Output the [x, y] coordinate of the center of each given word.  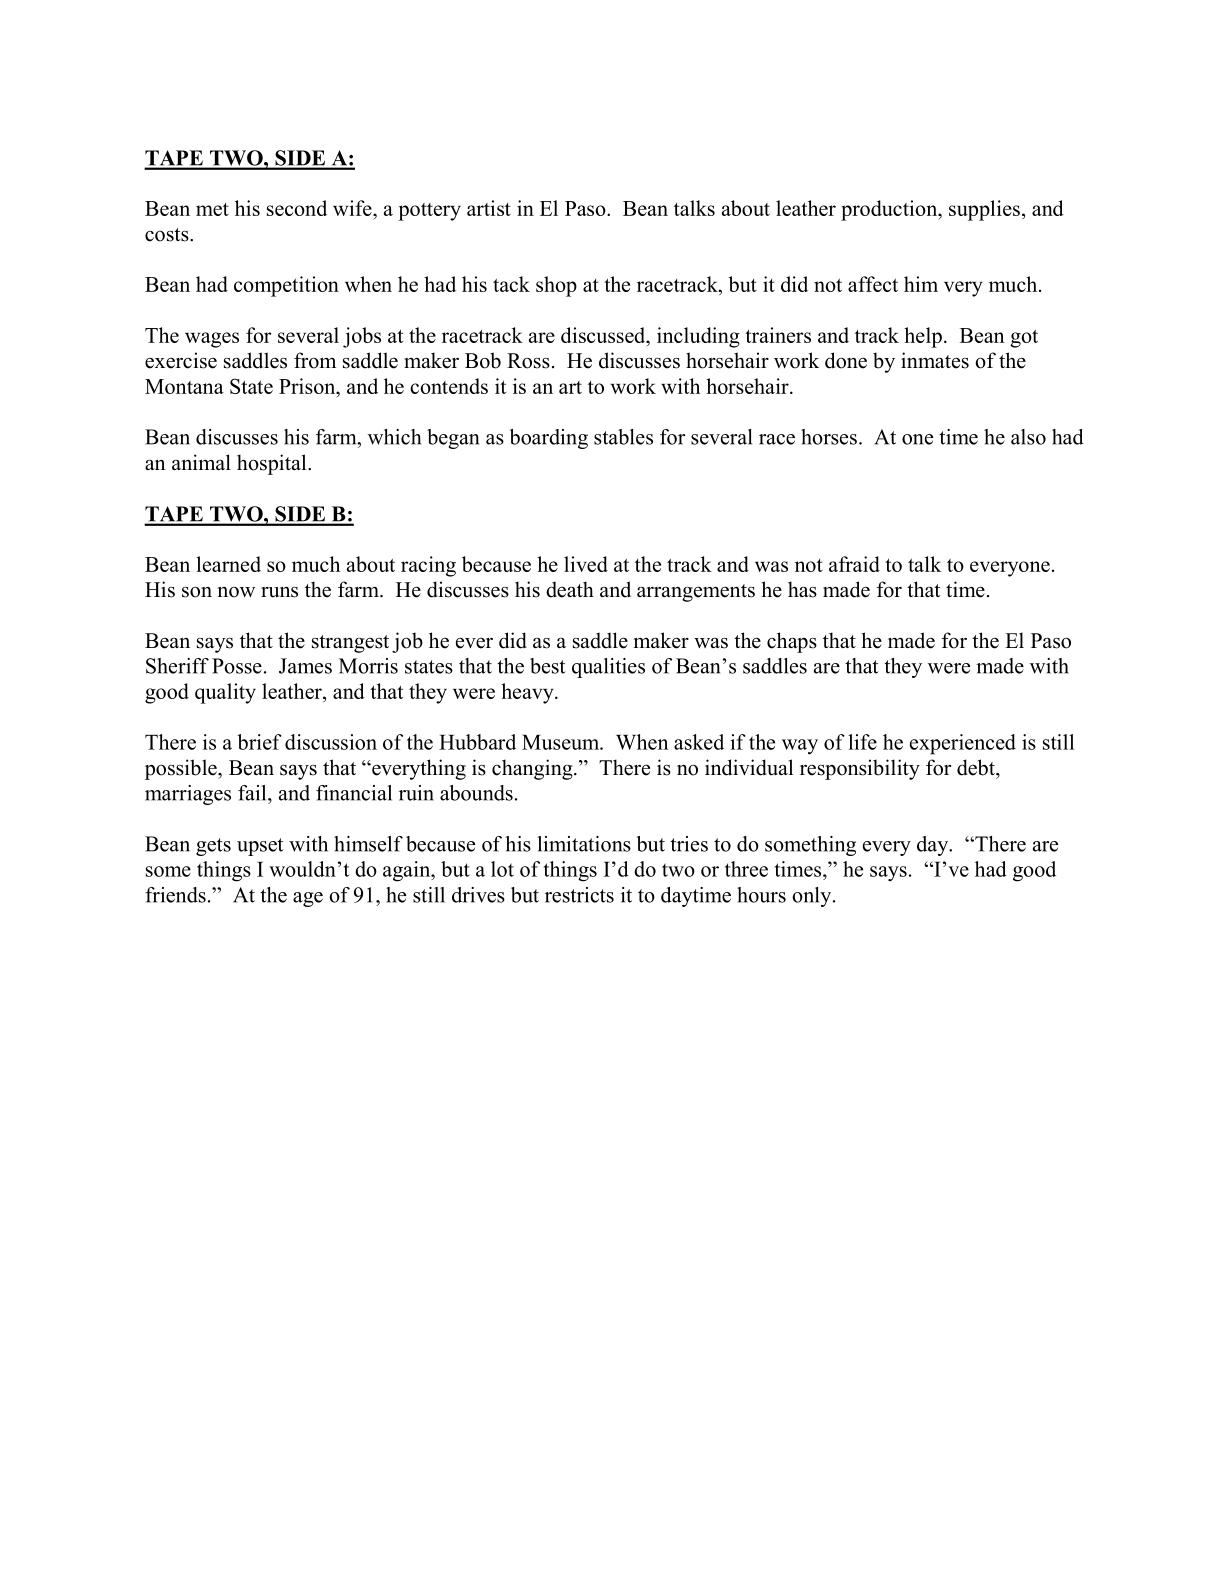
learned [228, 564]
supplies [984, 210]
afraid [854, 564]
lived [586, 564]
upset [260, 847]
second [297, 208]
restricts [579, 895]
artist [489, 208]
